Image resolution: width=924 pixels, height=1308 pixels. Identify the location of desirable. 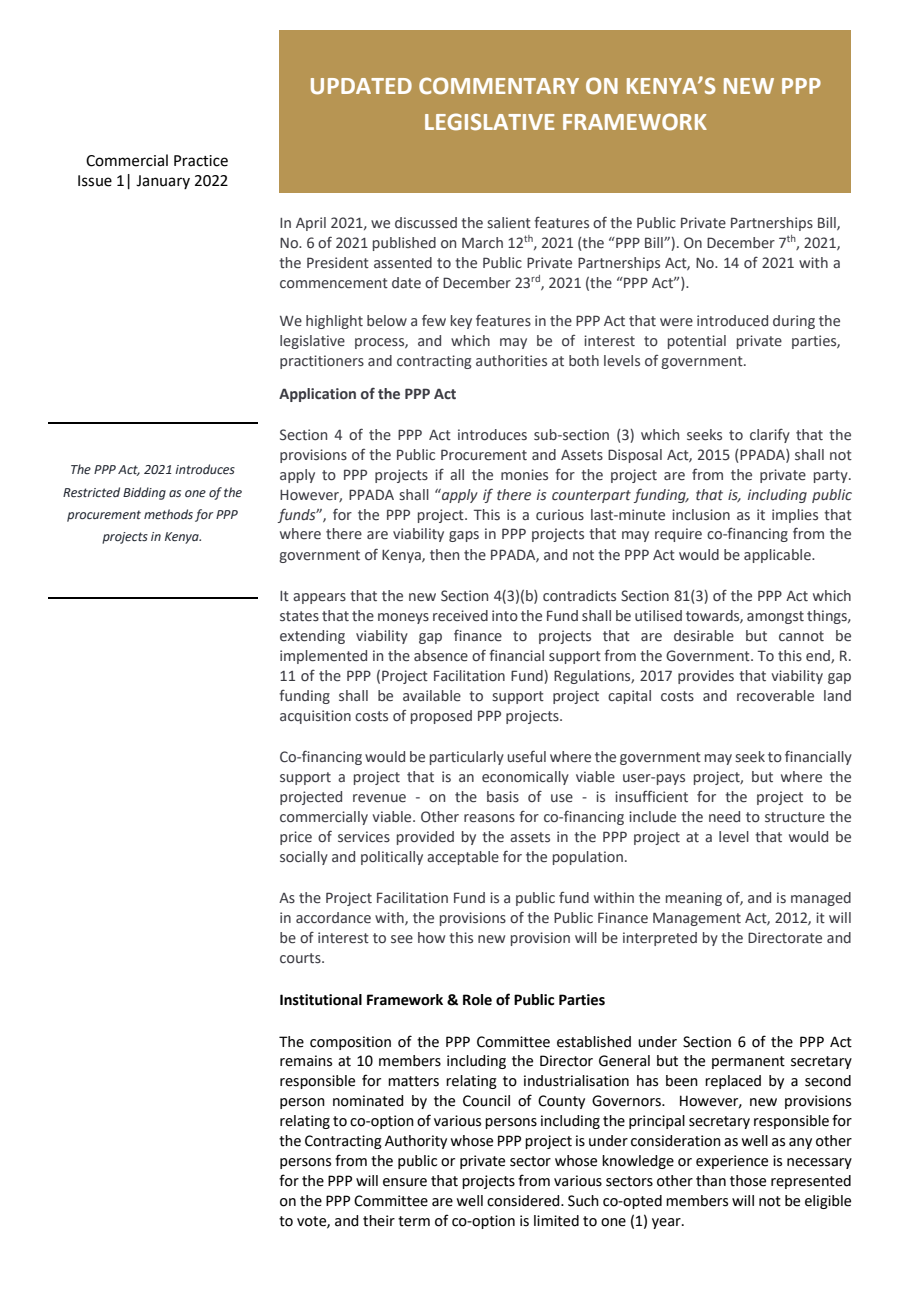
(704, 636).
